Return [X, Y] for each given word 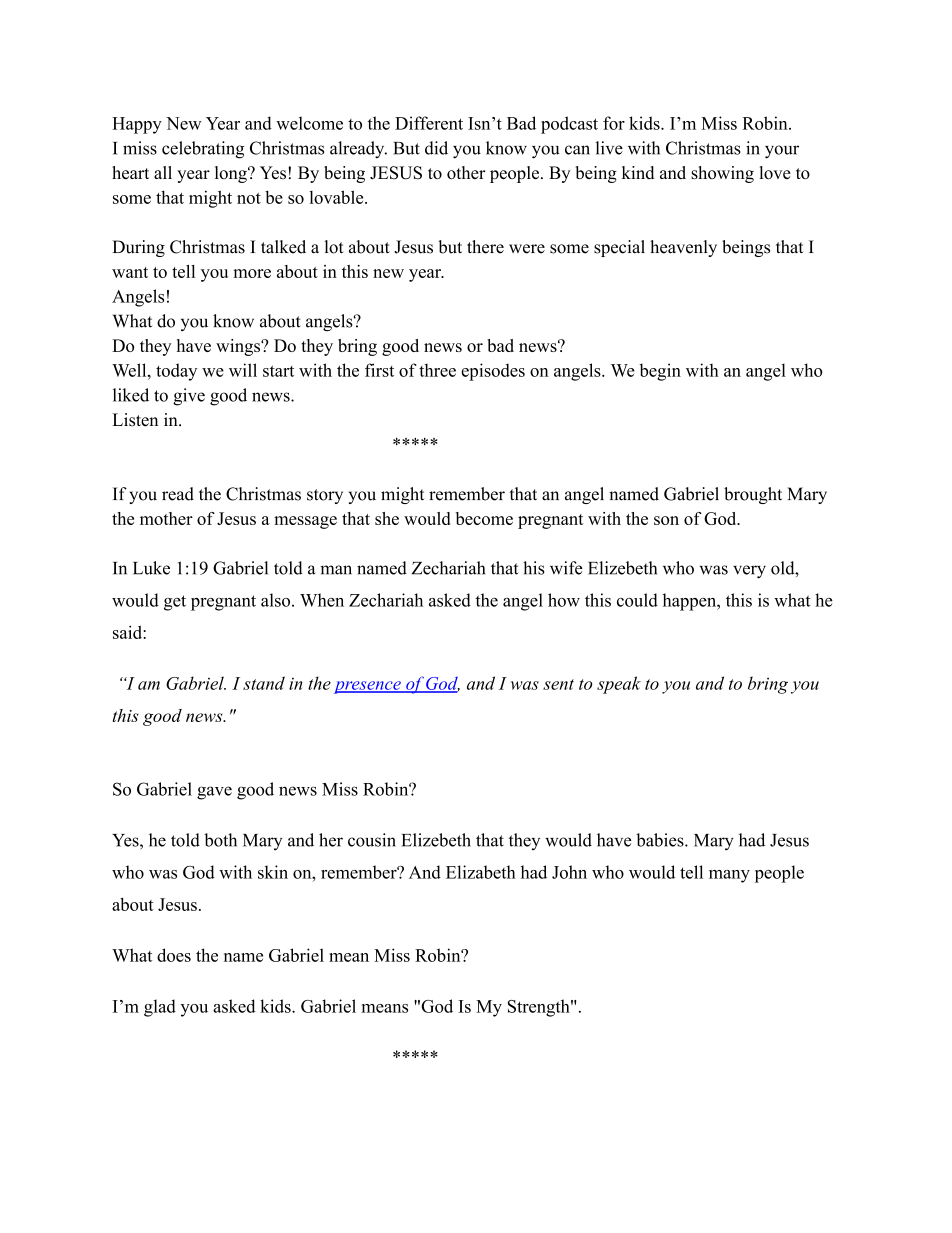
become [484, 518]
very [749, 572]
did [436, 148]
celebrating [203, 150]
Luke [151, 568]
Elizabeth [481, 872]
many [729, 876]
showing [722, 174]
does [174, 955]
